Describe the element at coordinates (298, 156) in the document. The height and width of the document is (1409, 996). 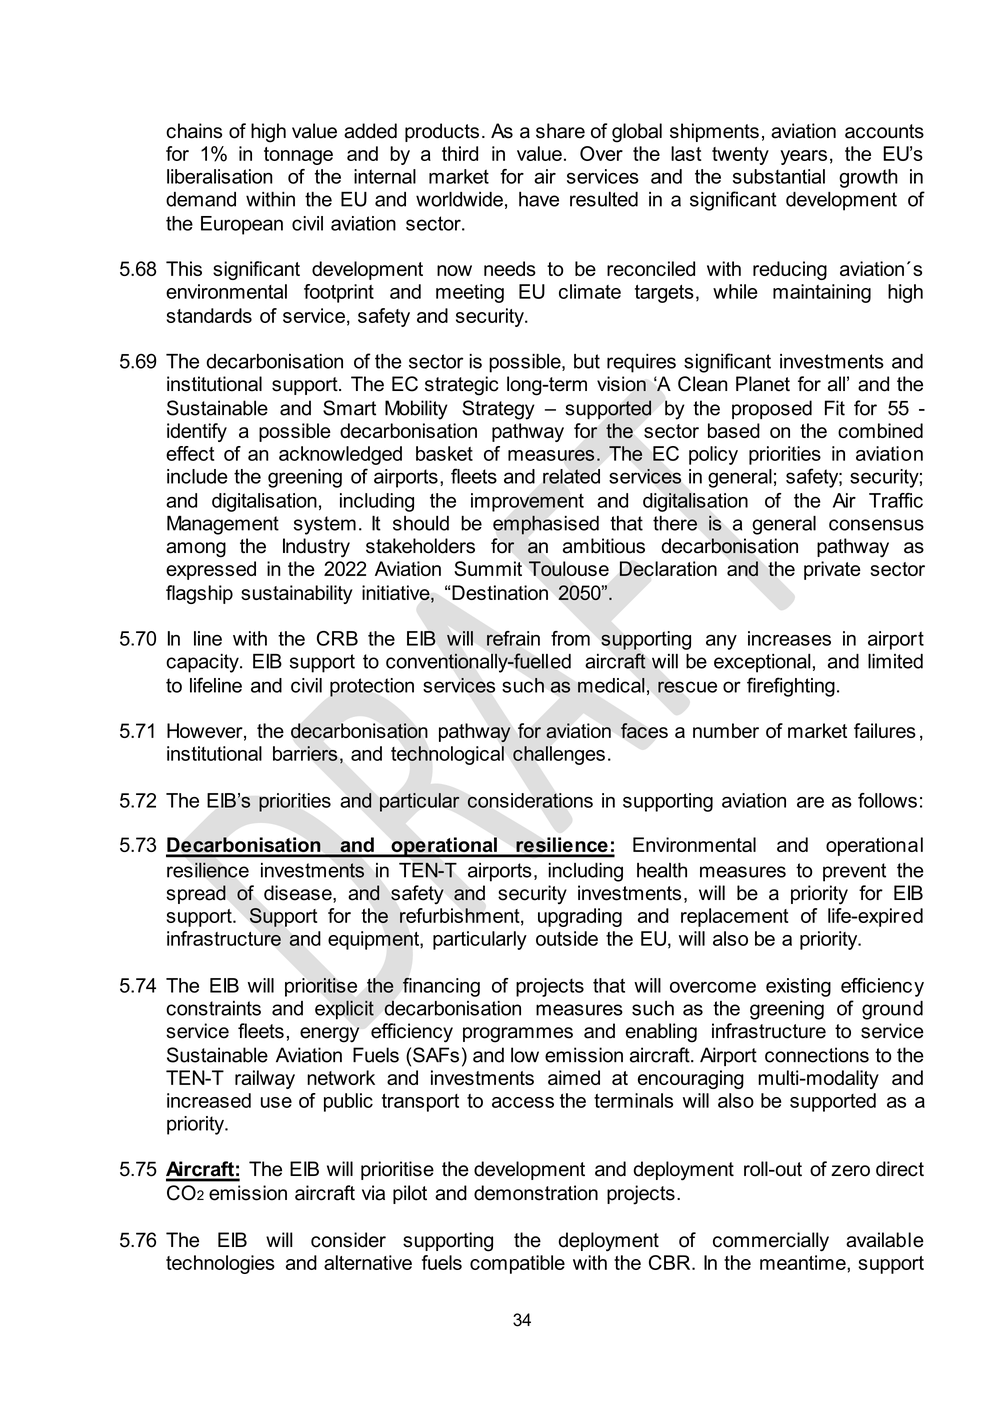
I see `tonnage` at that location.
